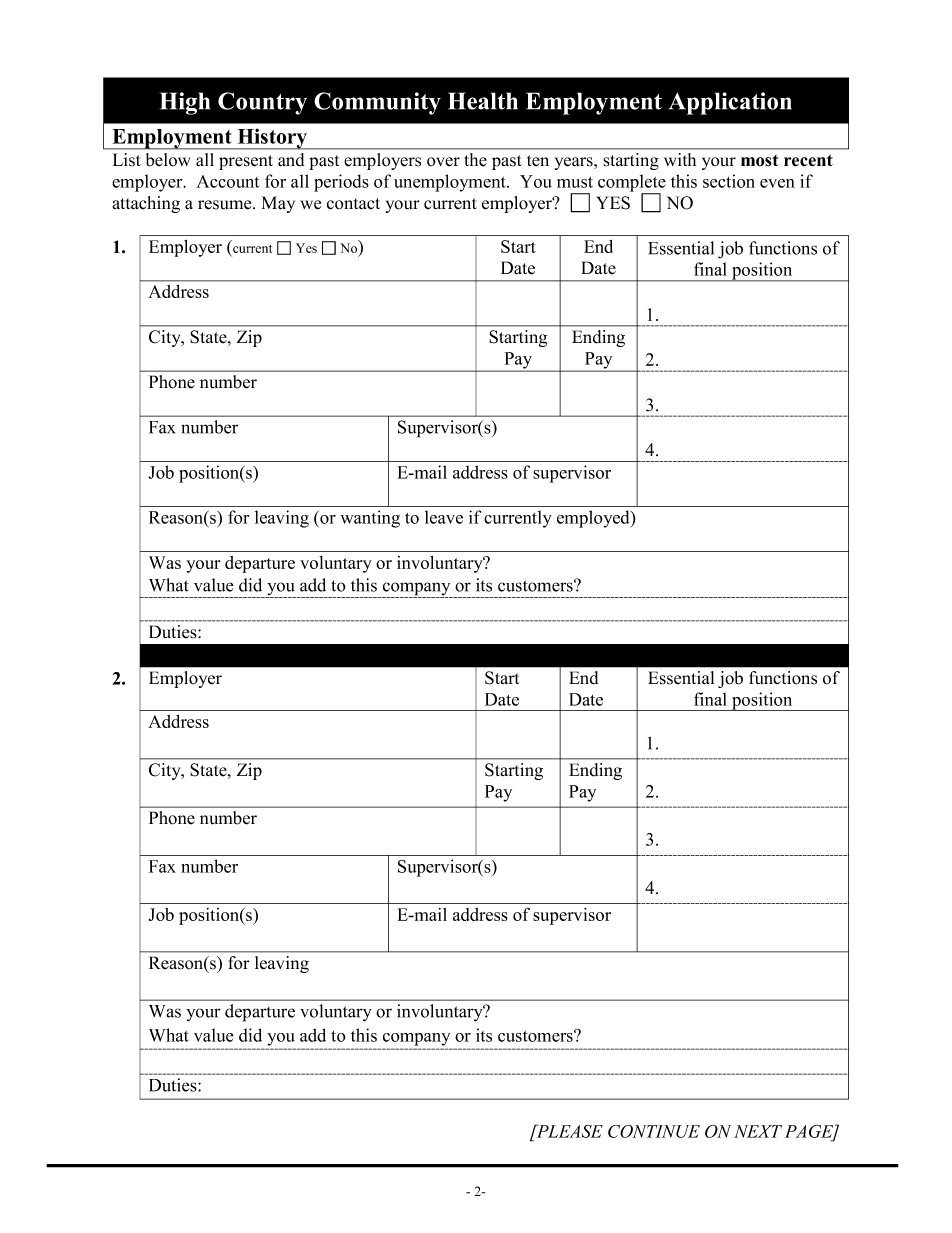 This image has height=1233, width=952. Describe the element at coordinates (246, 162) in the image. I see `present` at that location.
